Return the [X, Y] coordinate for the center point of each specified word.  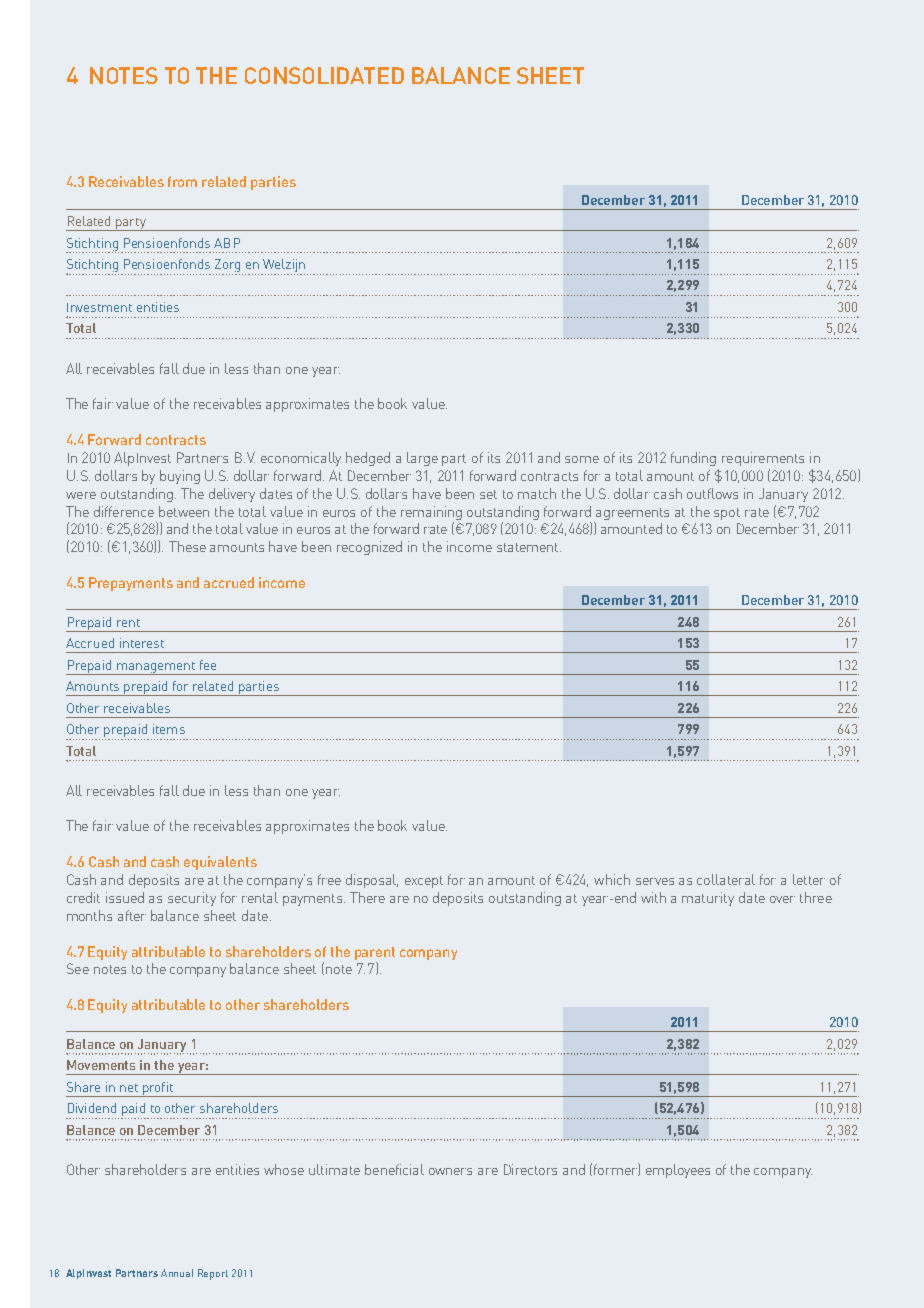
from [182, 181]
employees [678, 1171]
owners [450, 1171]
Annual [177, 1273]
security [192, 899]
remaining [431, 514]
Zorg [228, 267]
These [187, 546]
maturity [708, 899]
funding [693, 459]
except [424, 882]
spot [727, 514]
